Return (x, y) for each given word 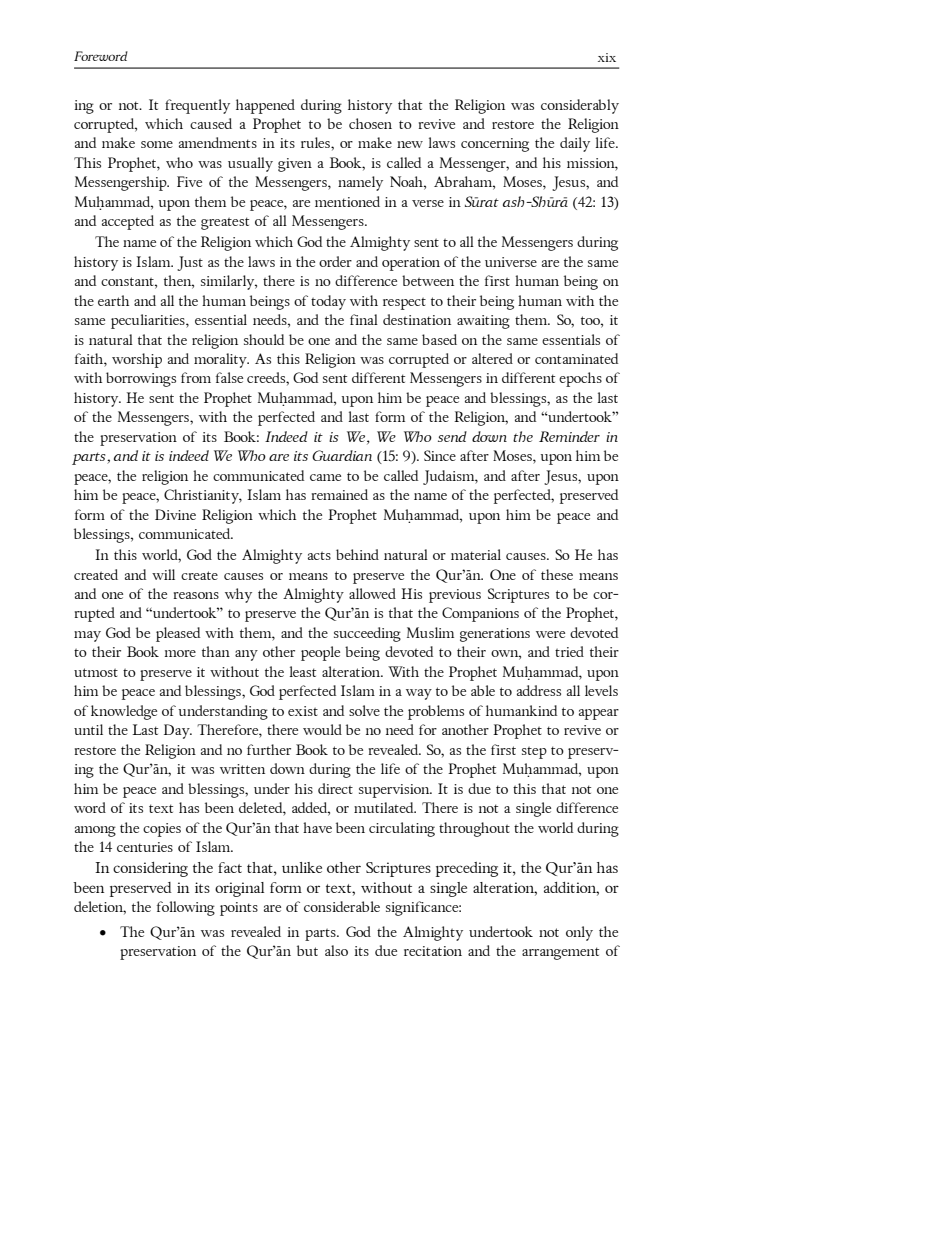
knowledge (124, 712)
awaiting (483, 322)
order (335, 261)
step (534, 752)
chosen (370, 123)
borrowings (141, 379)
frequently (197, 106)
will (163, 574)
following (186, 908)
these (557, 574)
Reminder (569, 436)
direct (335, 788)
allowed (372, 593)
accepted (128, 222)
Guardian (342, 455)
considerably (580, 106)
